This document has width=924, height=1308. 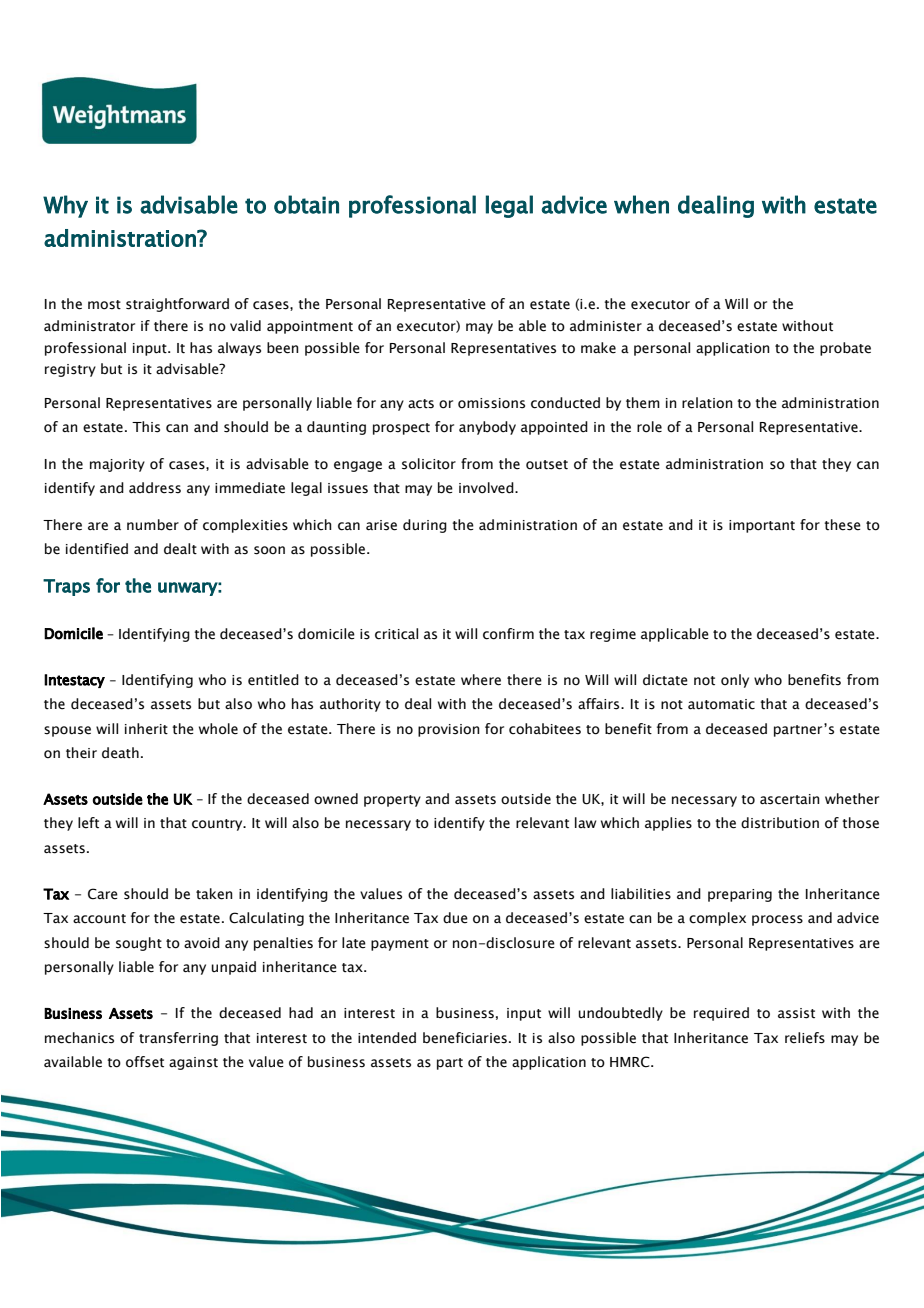 I want to click on involved, so click(x=487, y=488).
